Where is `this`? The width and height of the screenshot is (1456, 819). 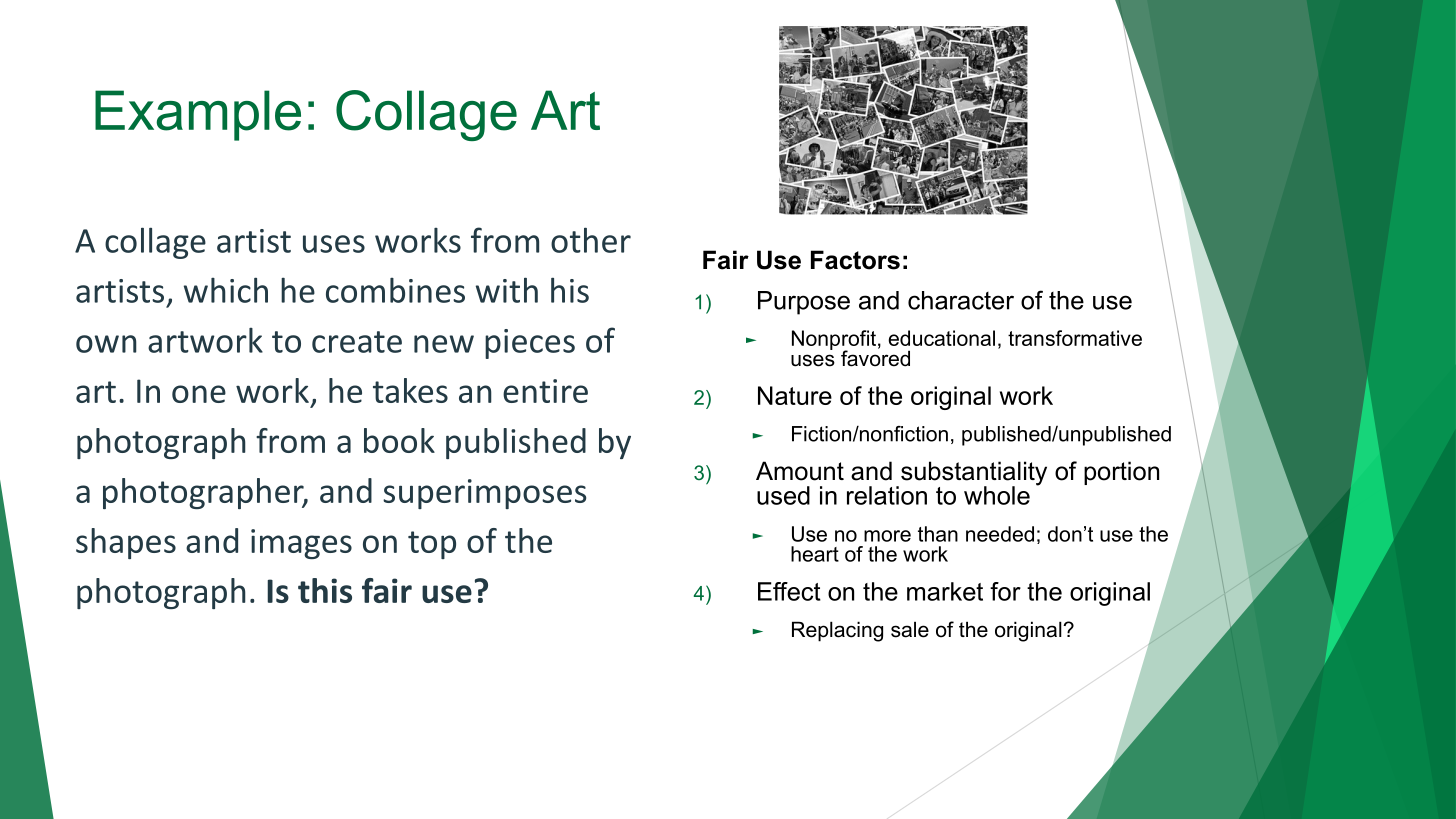
this is located at coordinates (325, 590).
